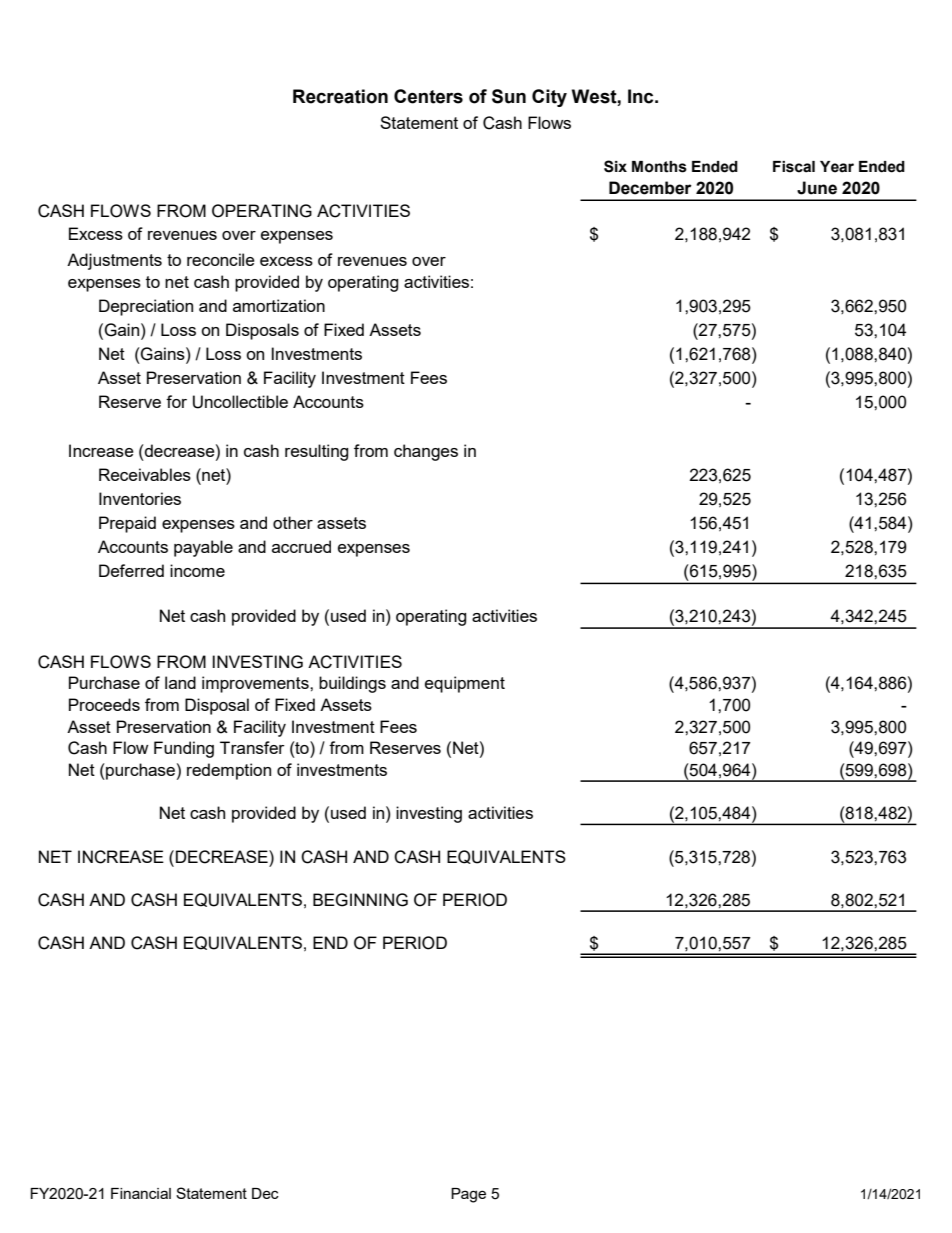  I want to click on Fiscal, so click(794, 167).
